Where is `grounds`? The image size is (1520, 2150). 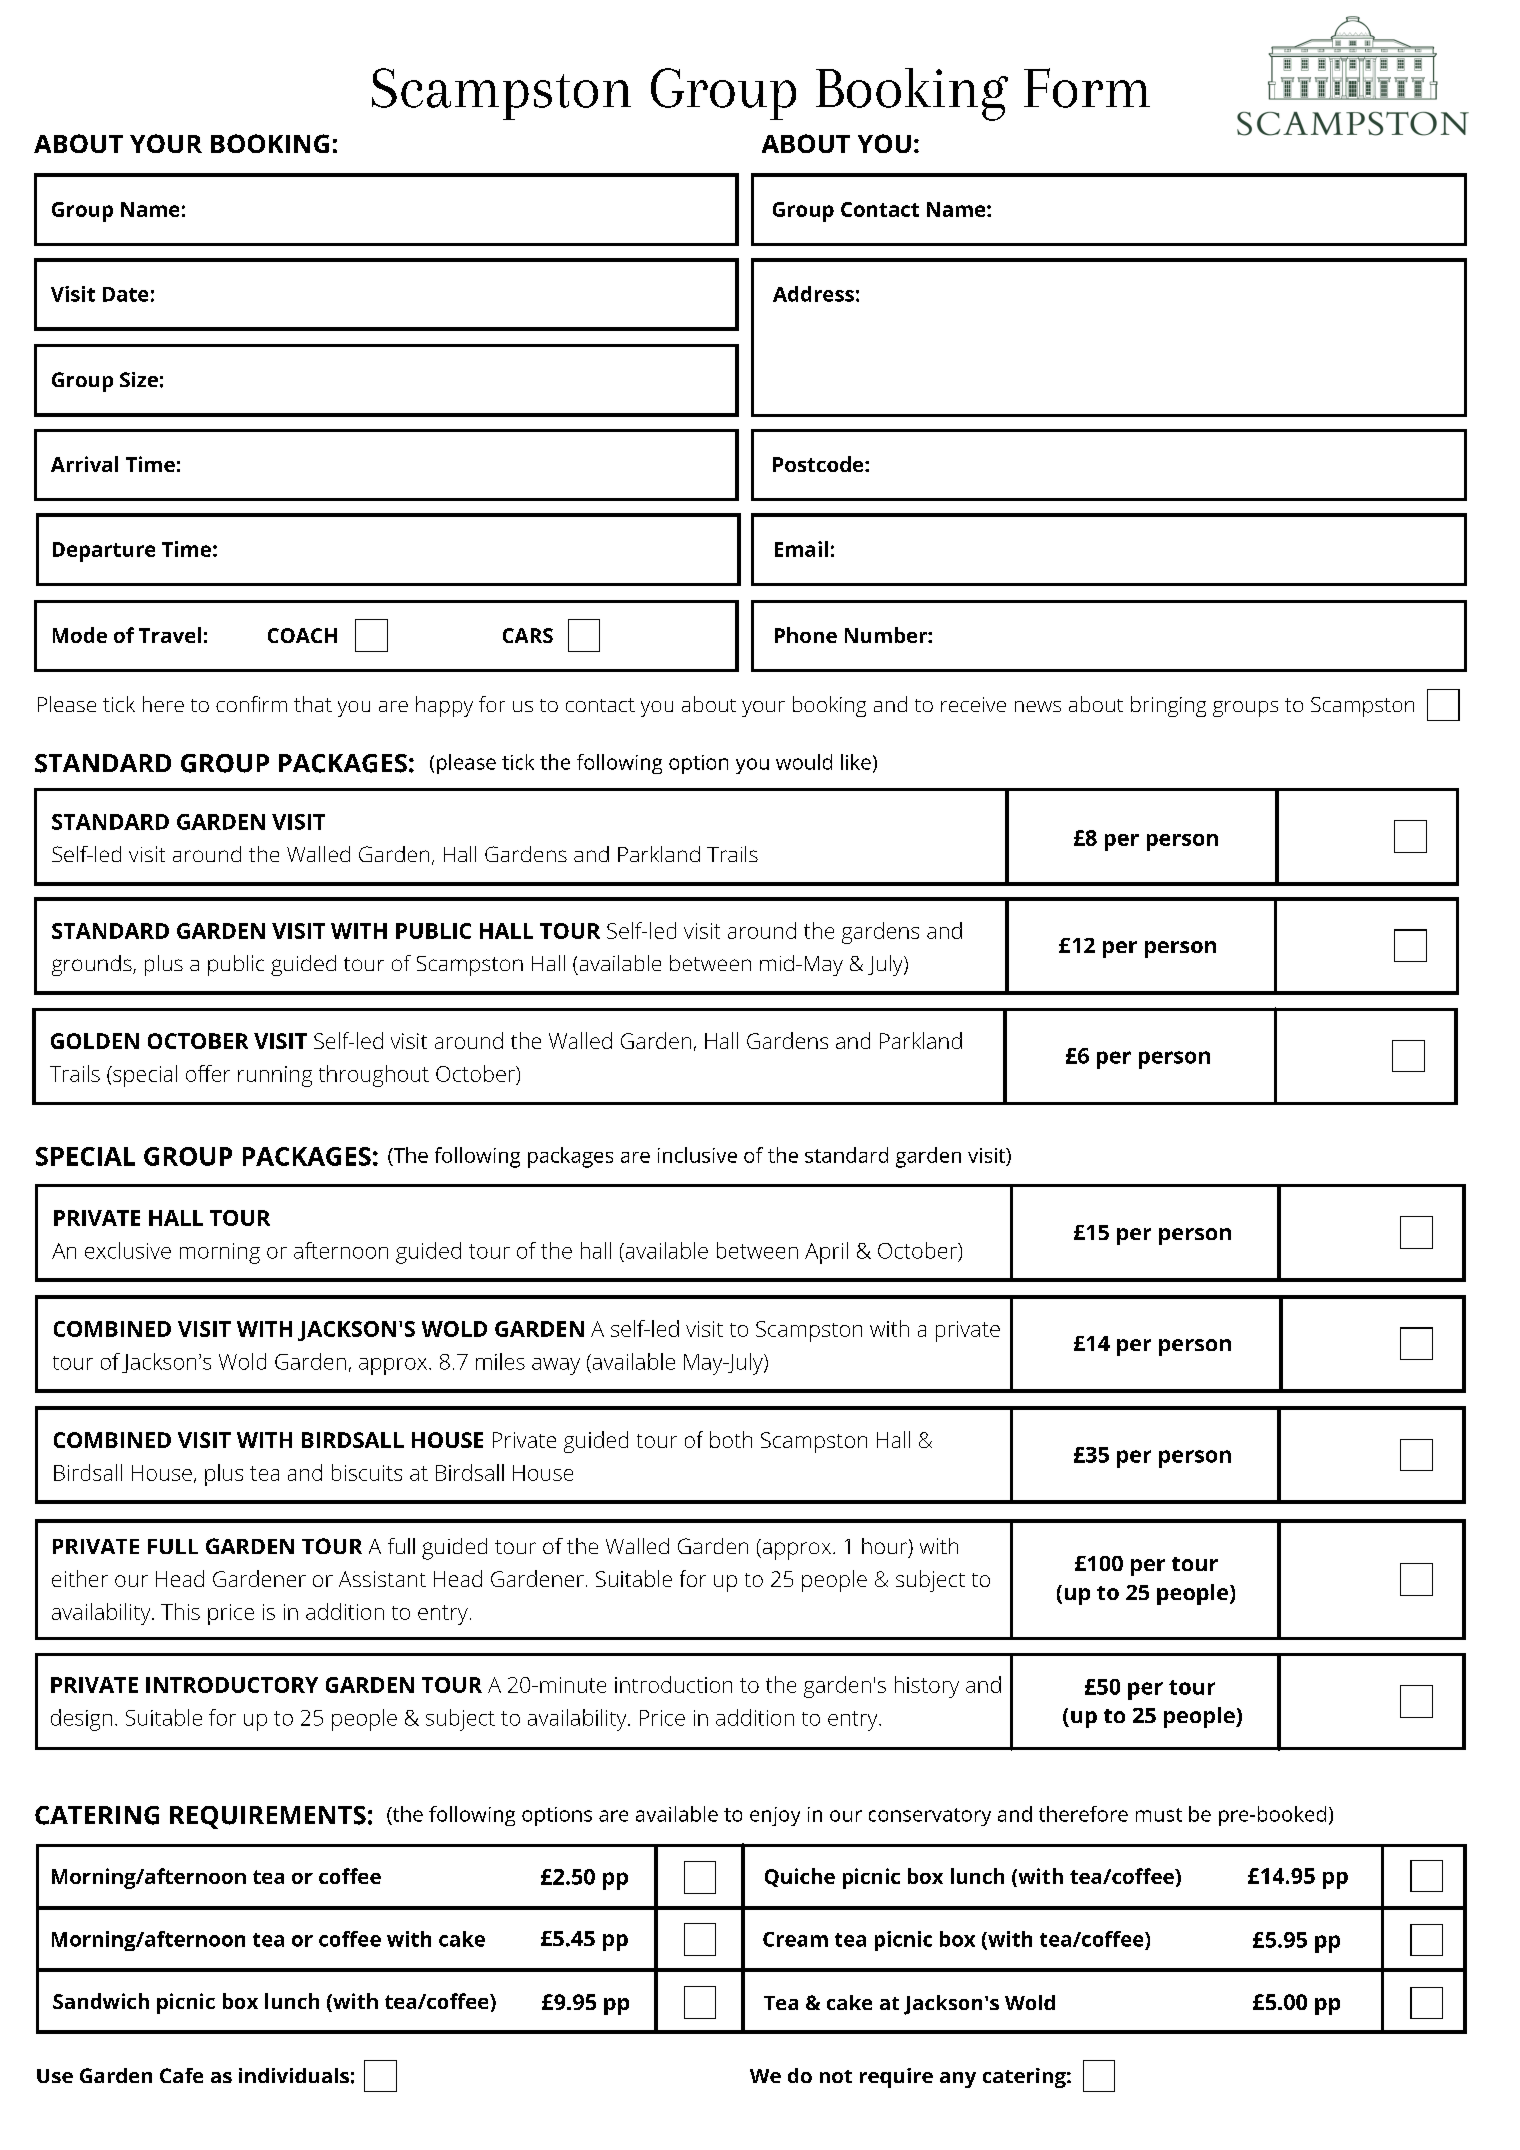
grounds is located at coordinates (93, 965).
